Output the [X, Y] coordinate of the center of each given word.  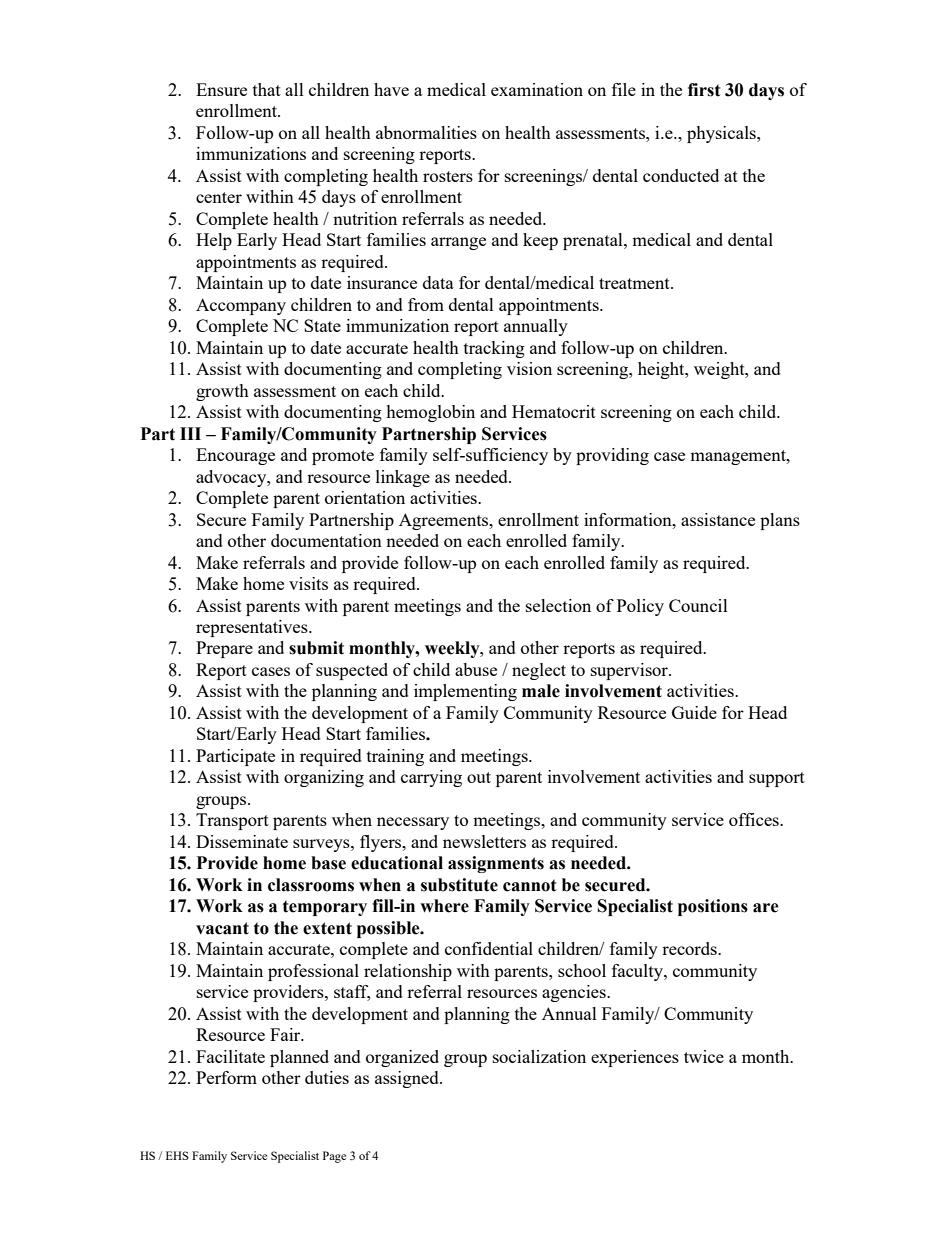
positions [713, 907]
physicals [722, 134]
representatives [253, 628]
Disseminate [242, 841]
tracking [494, 349]
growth [222, 392]
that [267, 89]
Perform [226, 1077]
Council [698, 605]
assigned [408, 1079]
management [739, 457]
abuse [476, 669]
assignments [496, 864]
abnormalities [426, 132]
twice [704, 1056]
